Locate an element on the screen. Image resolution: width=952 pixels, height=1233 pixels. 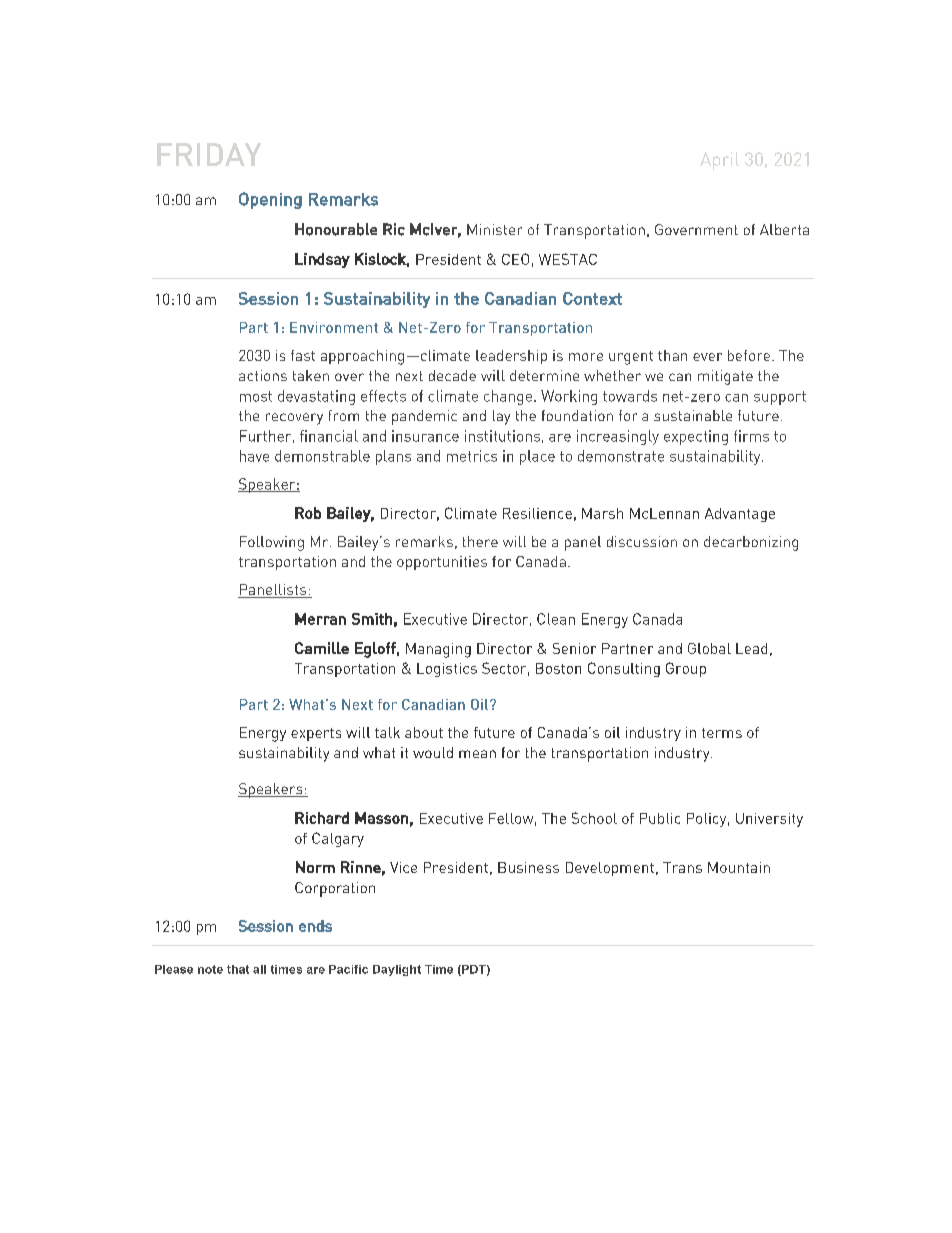
that is located at coordinates (238, 969).
